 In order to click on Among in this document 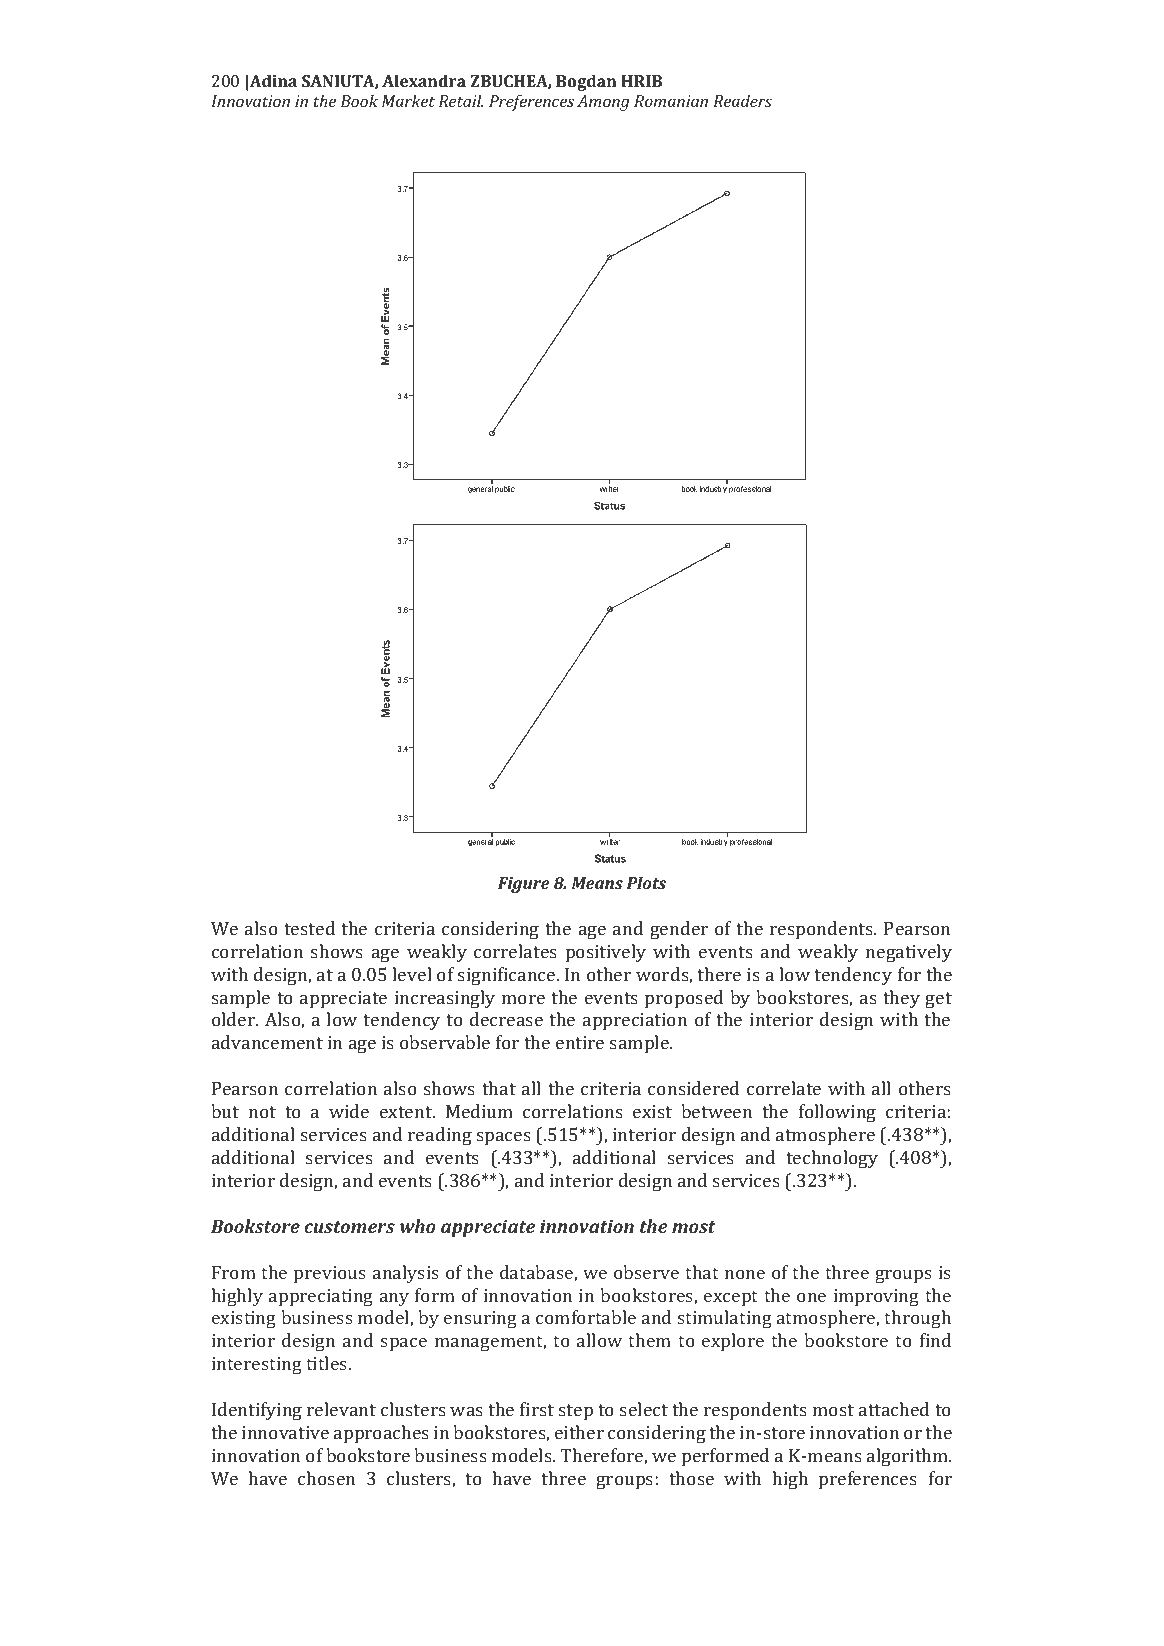, I will do `click(603, 103)`.
